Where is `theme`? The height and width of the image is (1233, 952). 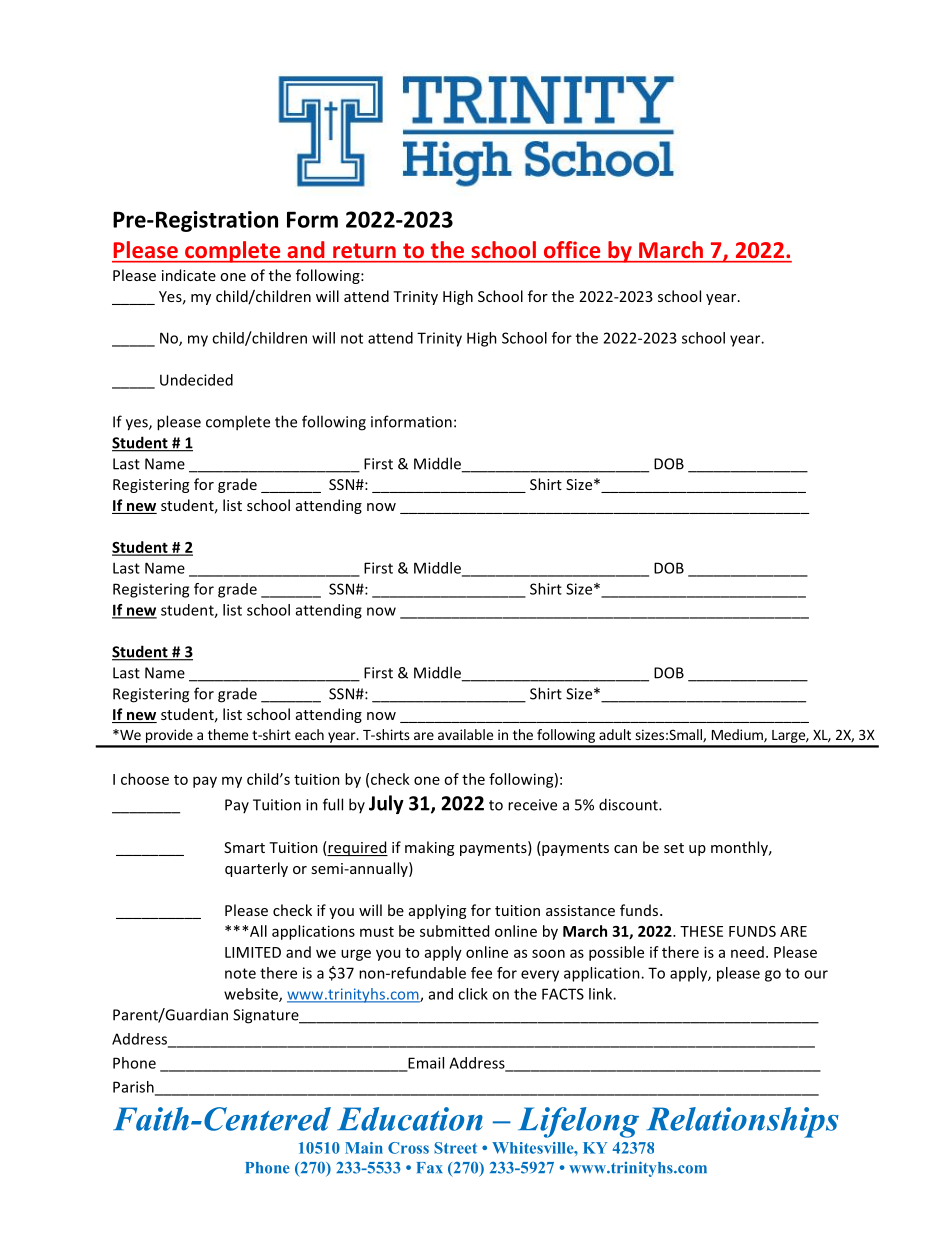 theme is located at coordinates (228, 734).
